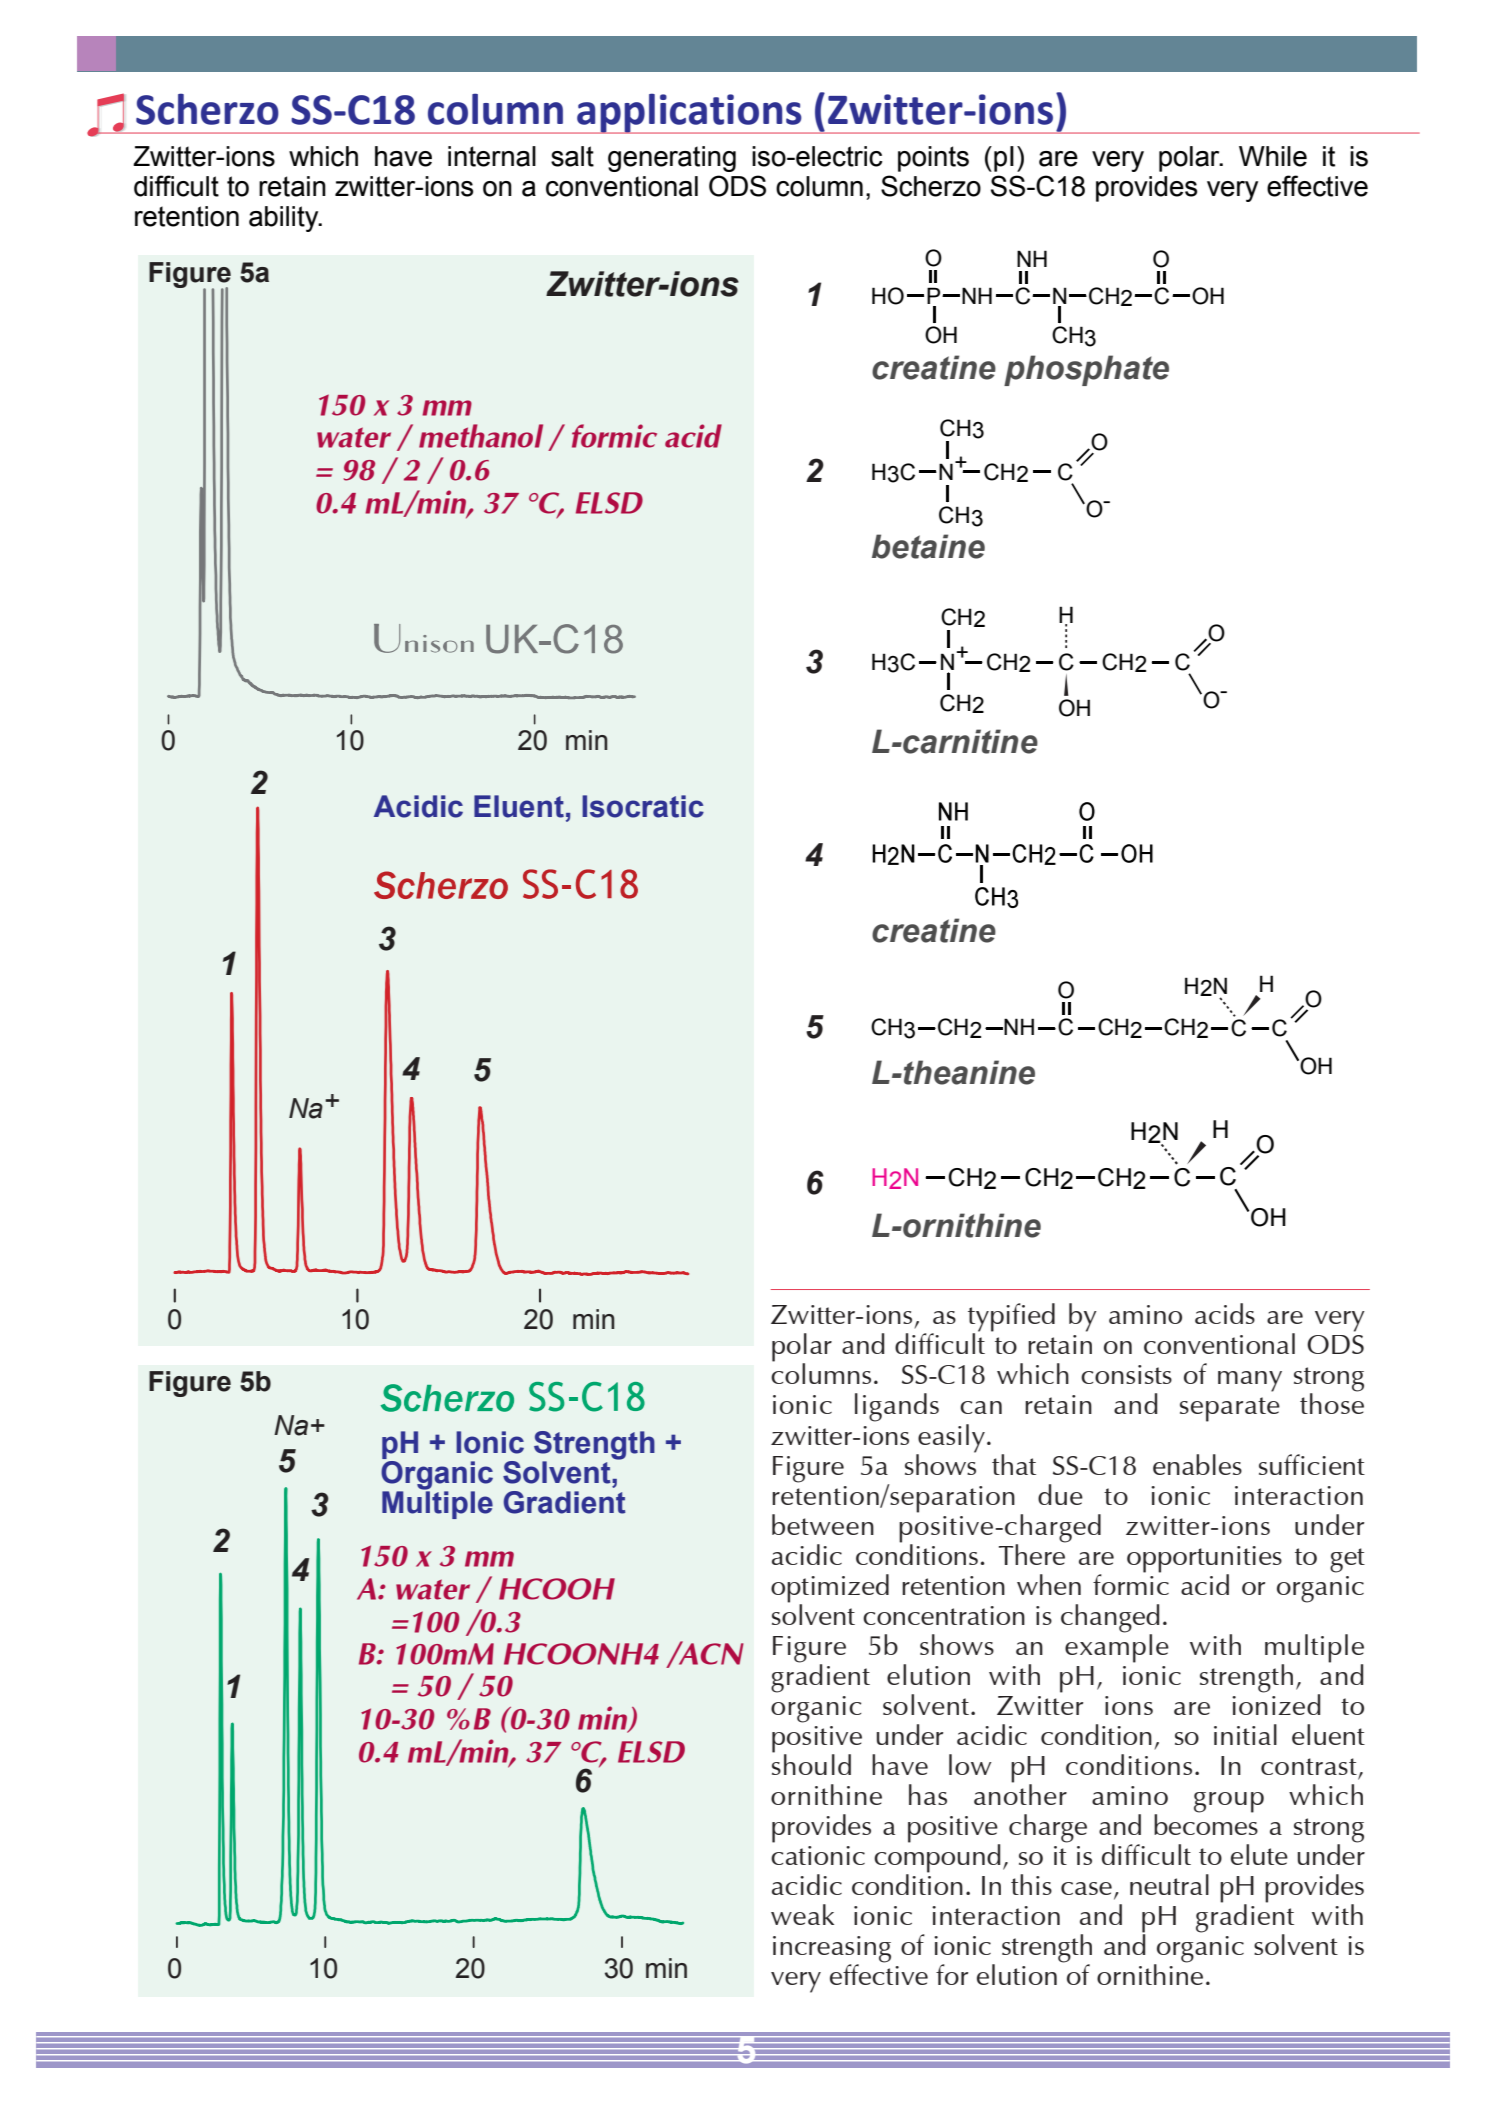  I want to click on many, so click(1250, 1381).
